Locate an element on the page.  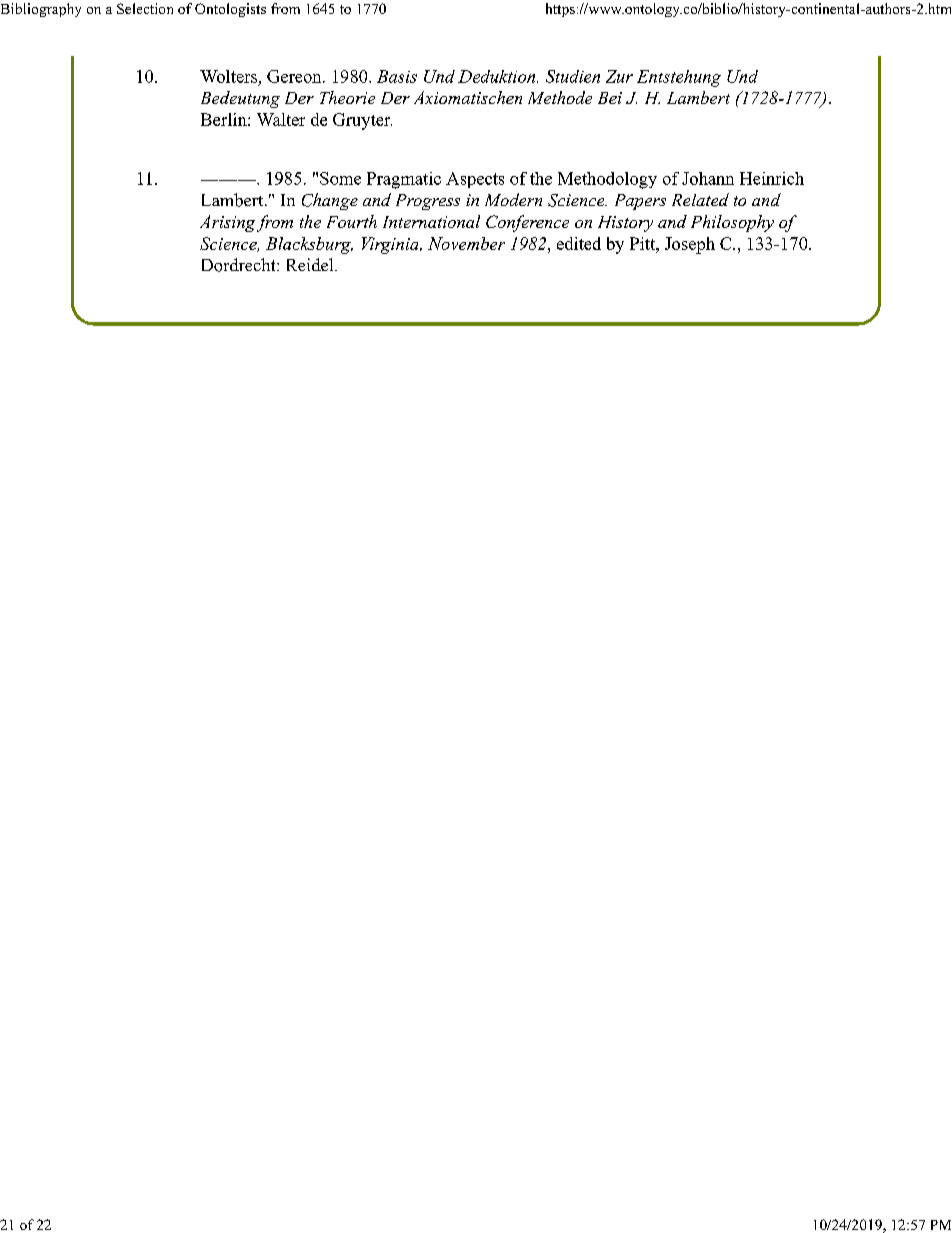
November is located at coordinates (466, 243).
